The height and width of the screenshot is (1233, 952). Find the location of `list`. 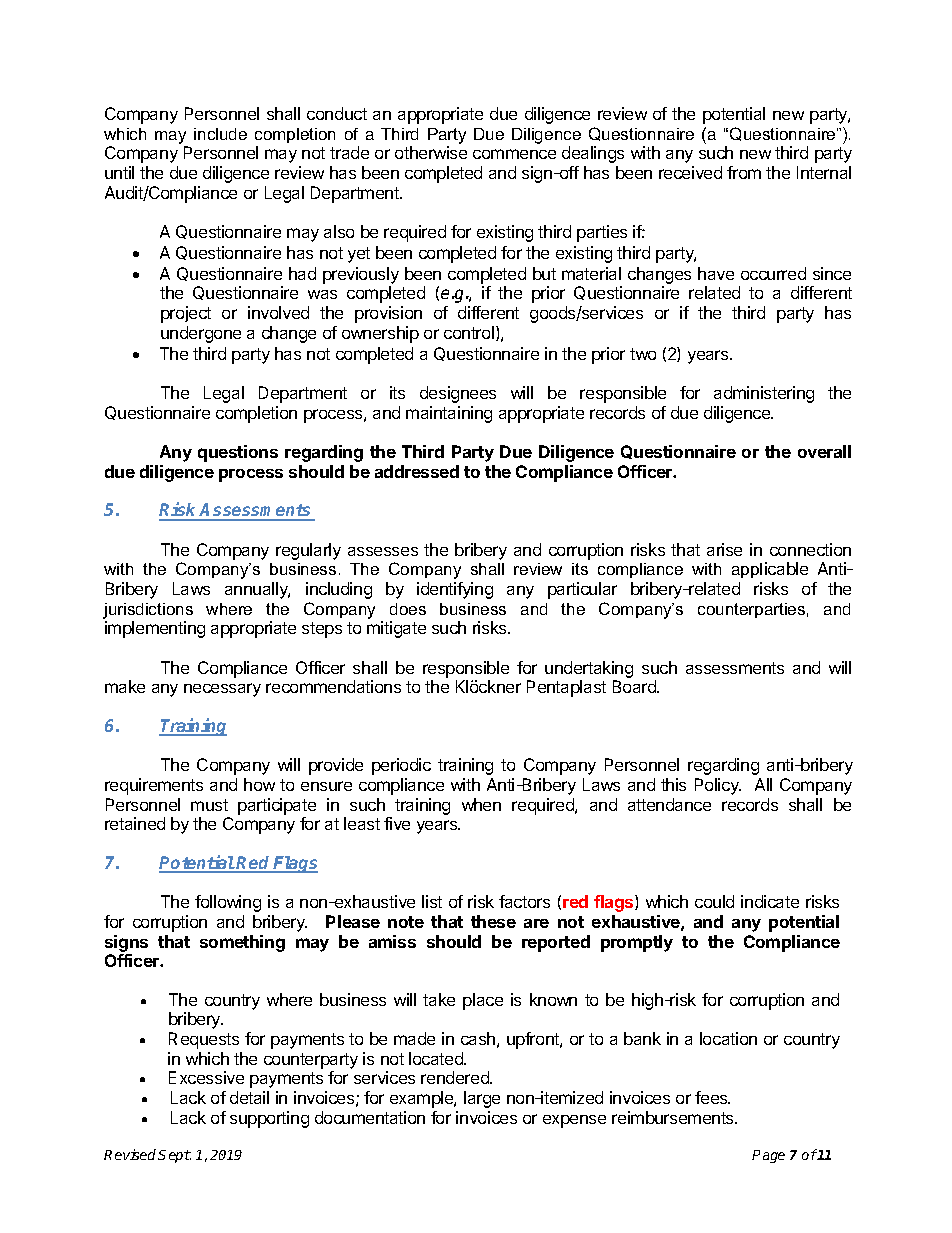

list is located at coordinates (432, 901).
